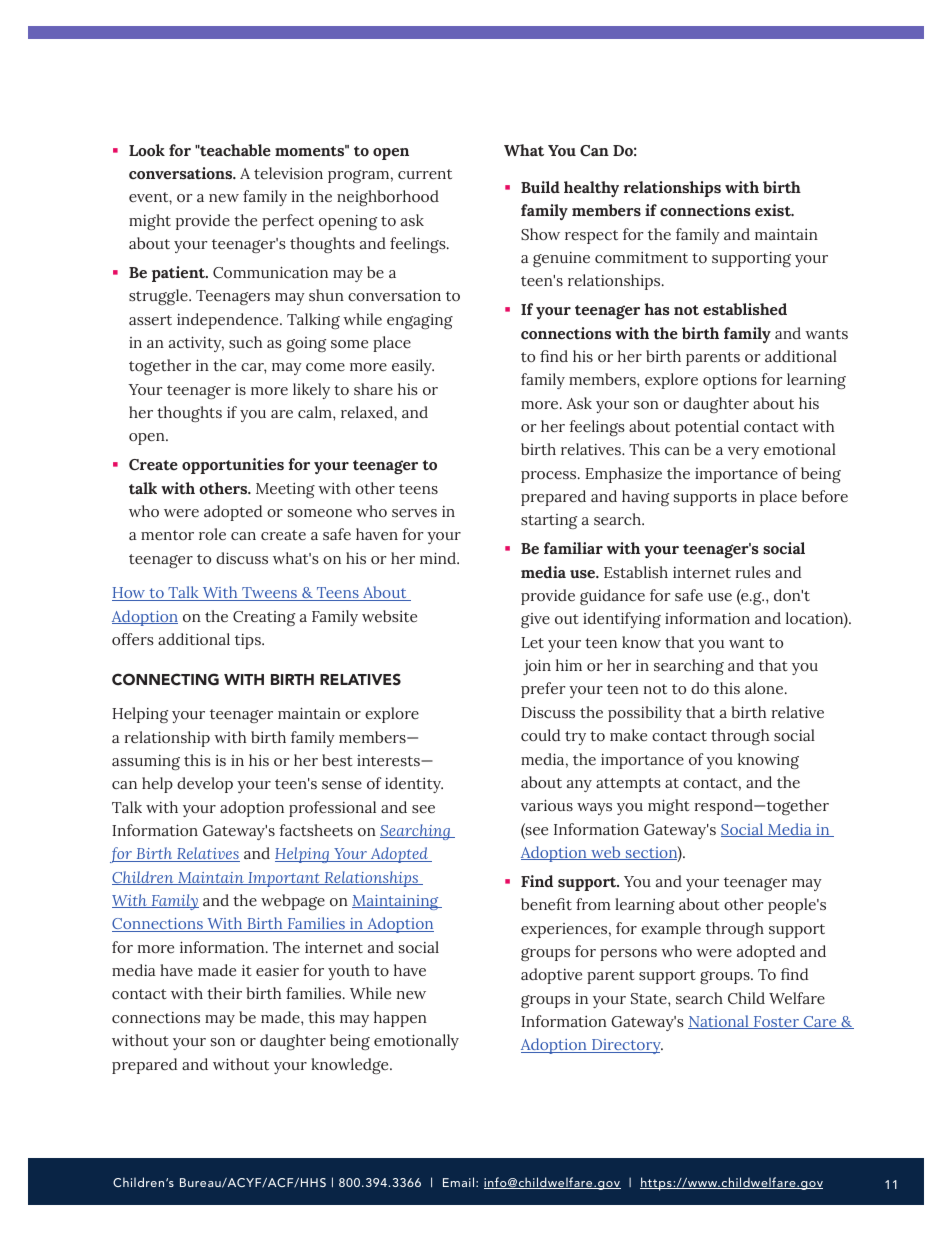  I want to click on current, so click(425, 174).
